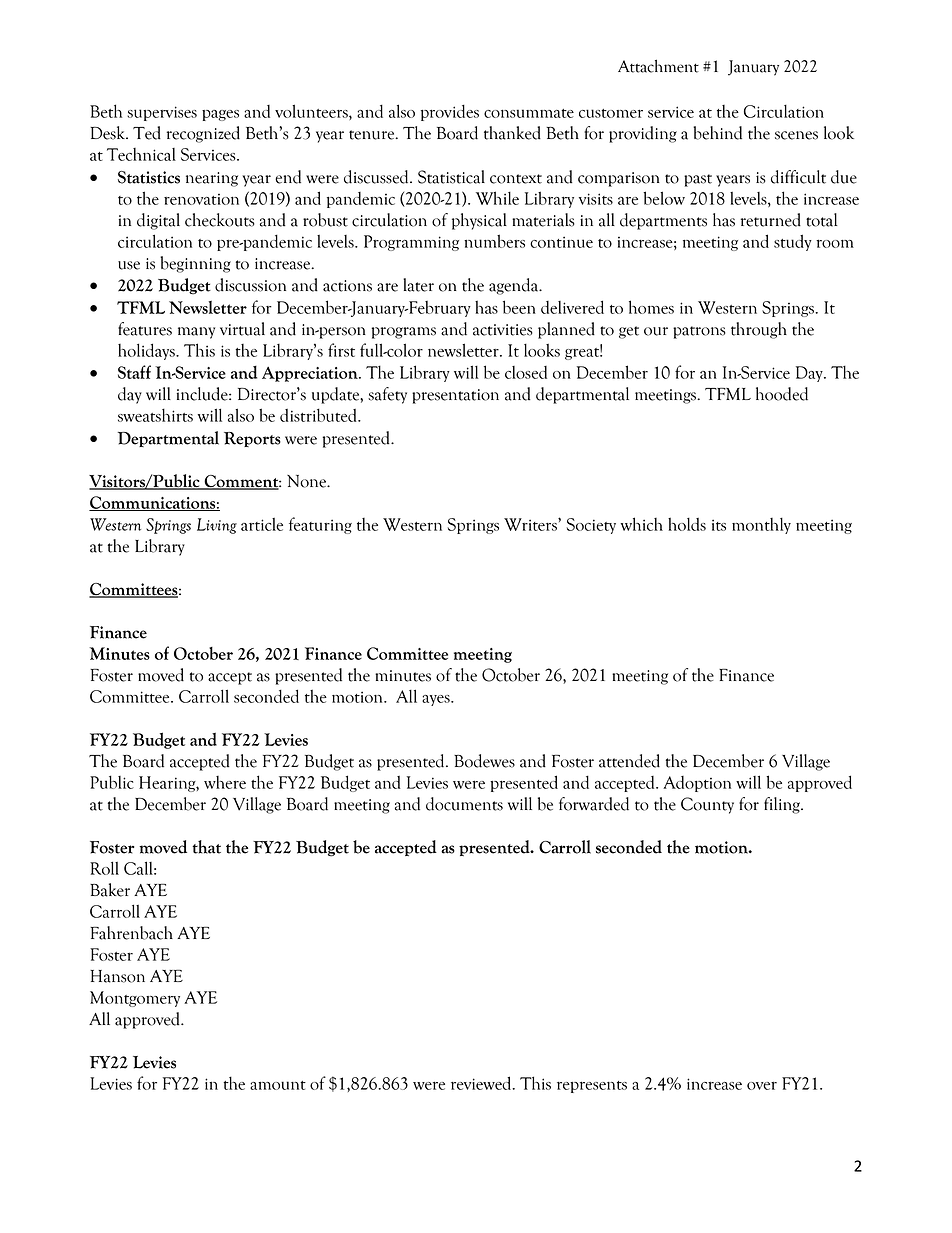 Image resolution: width=952 pixels, height=1233 pixels. What do you see at coordinates (484, 761) in the screenshot?
I see `Bodewes` at bounding box center [484, 761].
